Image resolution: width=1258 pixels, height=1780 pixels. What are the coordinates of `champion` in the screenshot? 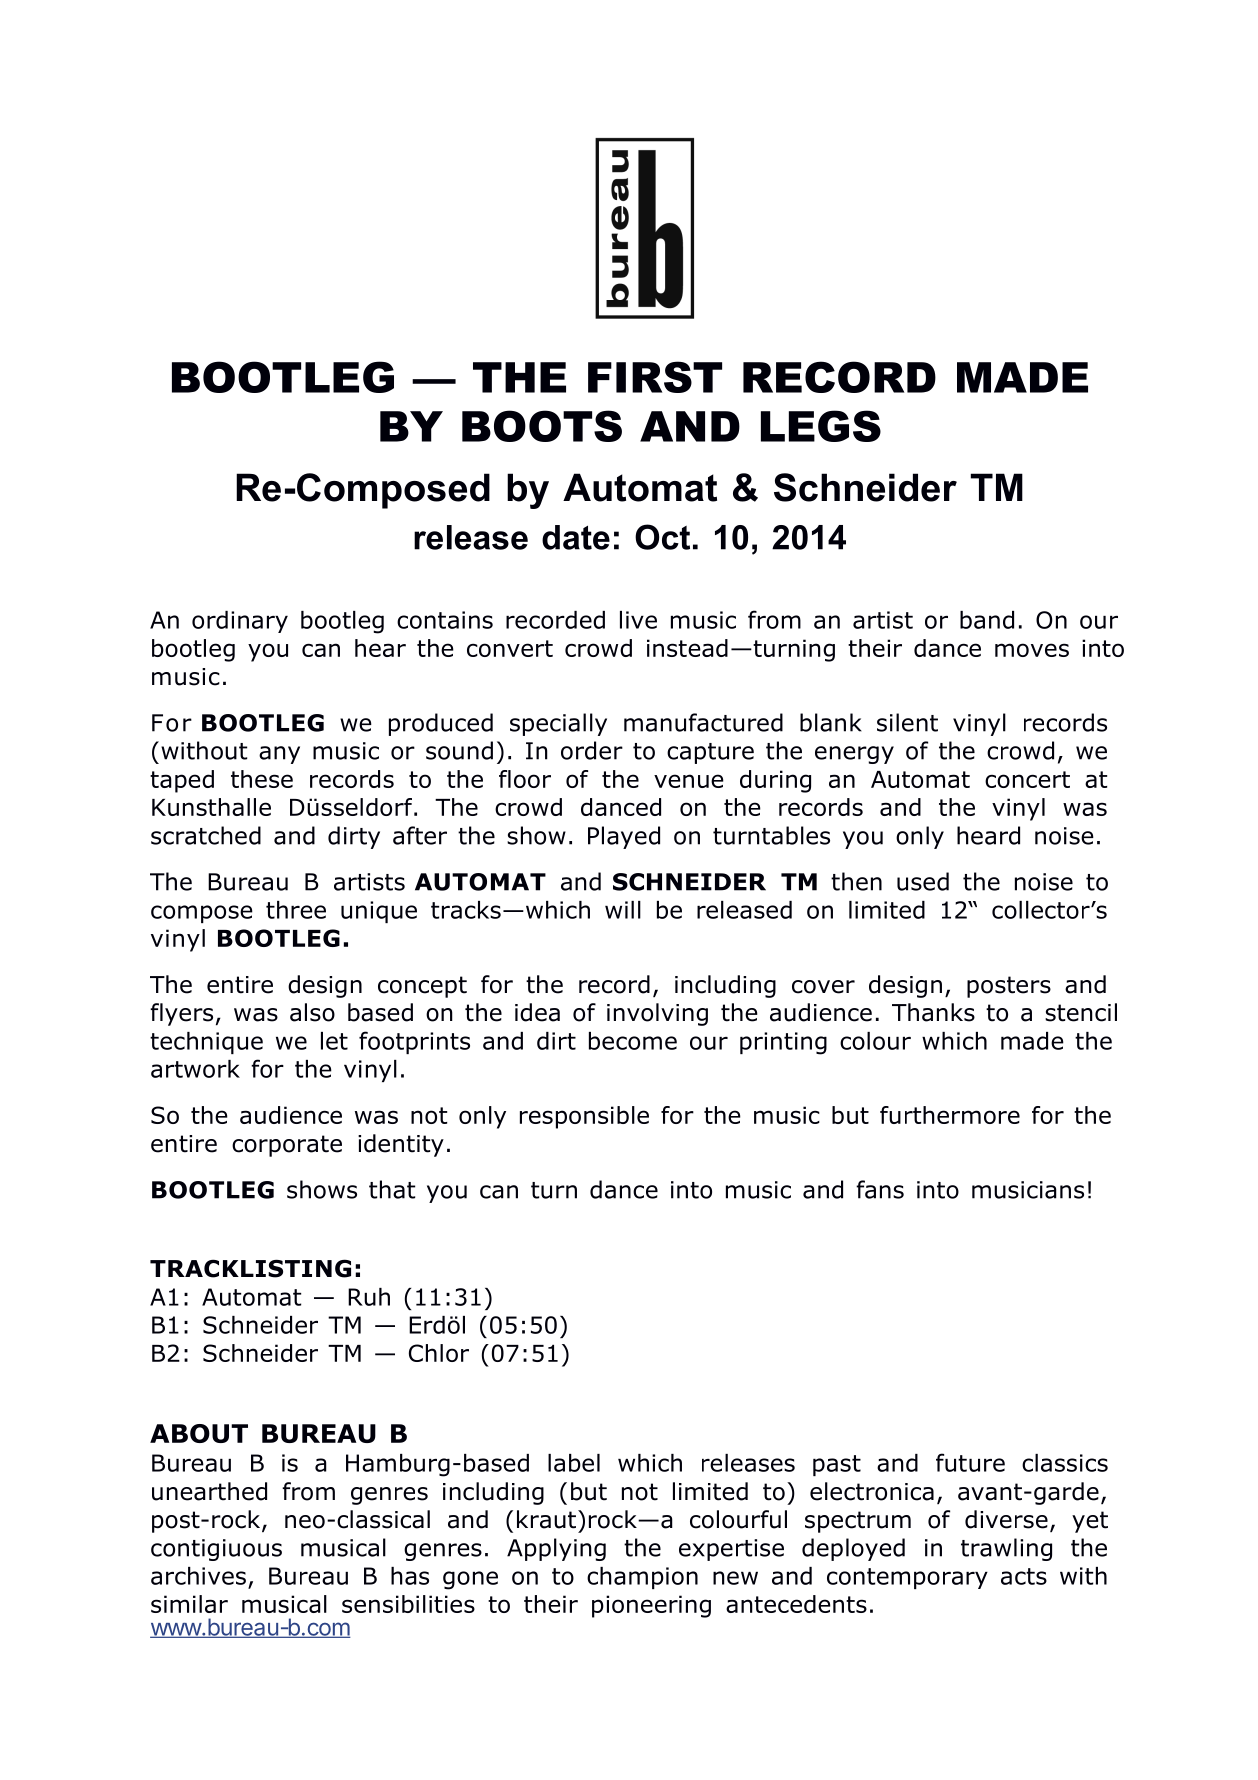 It's located at (642, 1578).
